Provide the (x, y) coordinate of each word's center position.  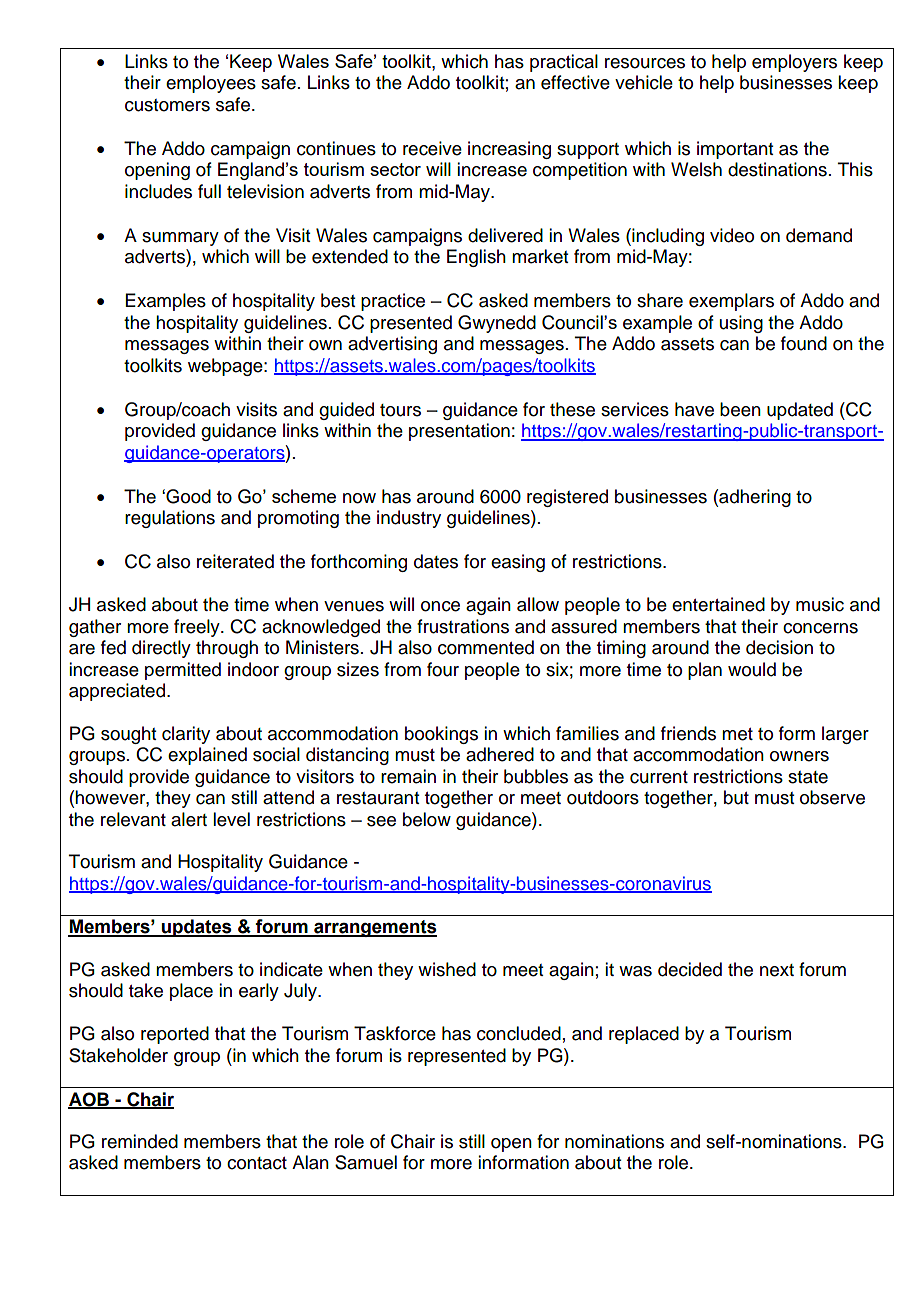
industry (409, 519)
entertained (718, 604)
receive (432, 148)
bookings (441, 735)
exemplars (731, 302)
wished (447, 969)
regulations (170, 519)
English (476, 258)
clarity (186, 735)
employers (794, 63)
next (777, 970)
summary (180, 239)
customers (167, 105)
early (259, 992)
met (737, 734)
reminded (140, 1141)
